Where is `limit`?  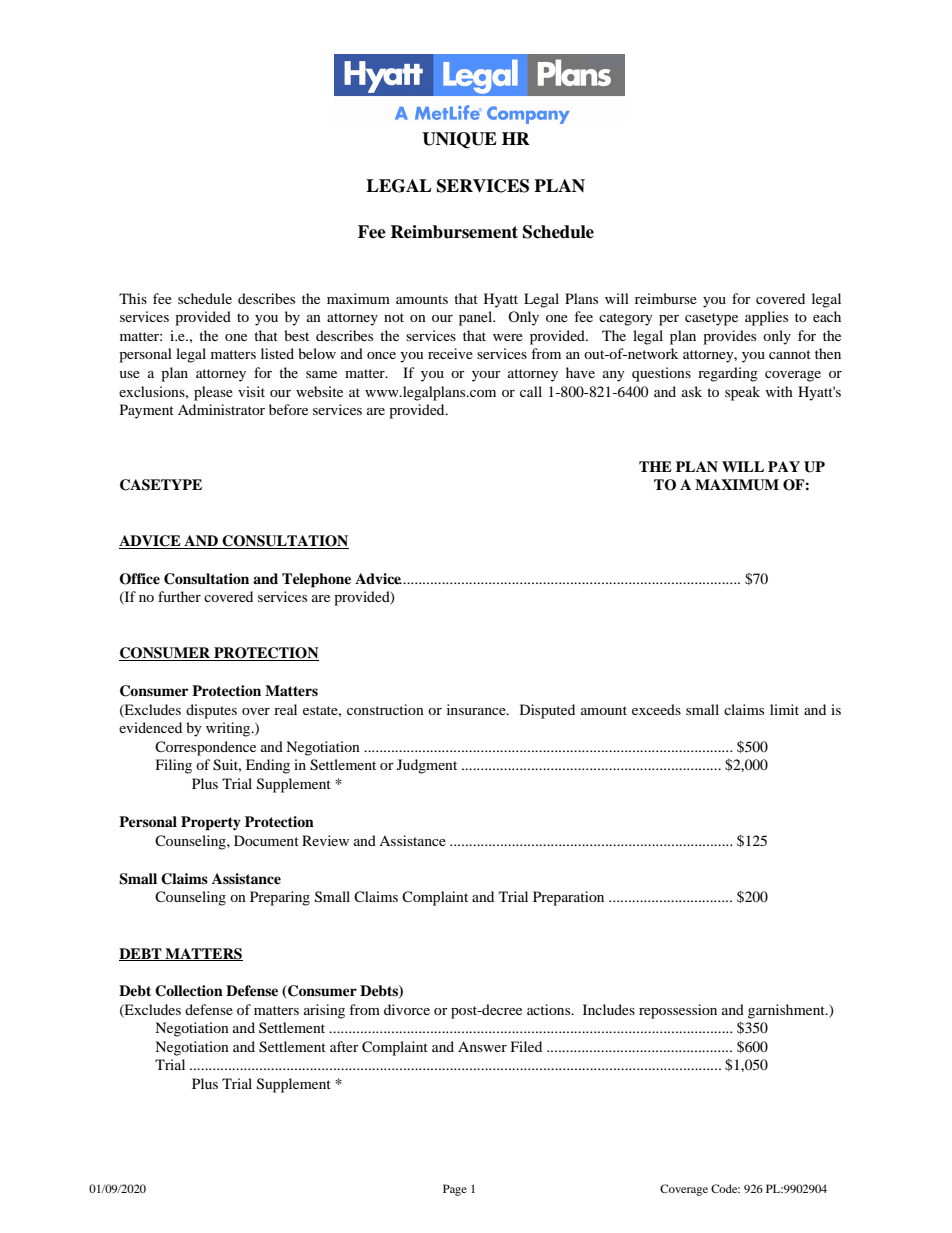
limit is located at coordinates (784, 709).
